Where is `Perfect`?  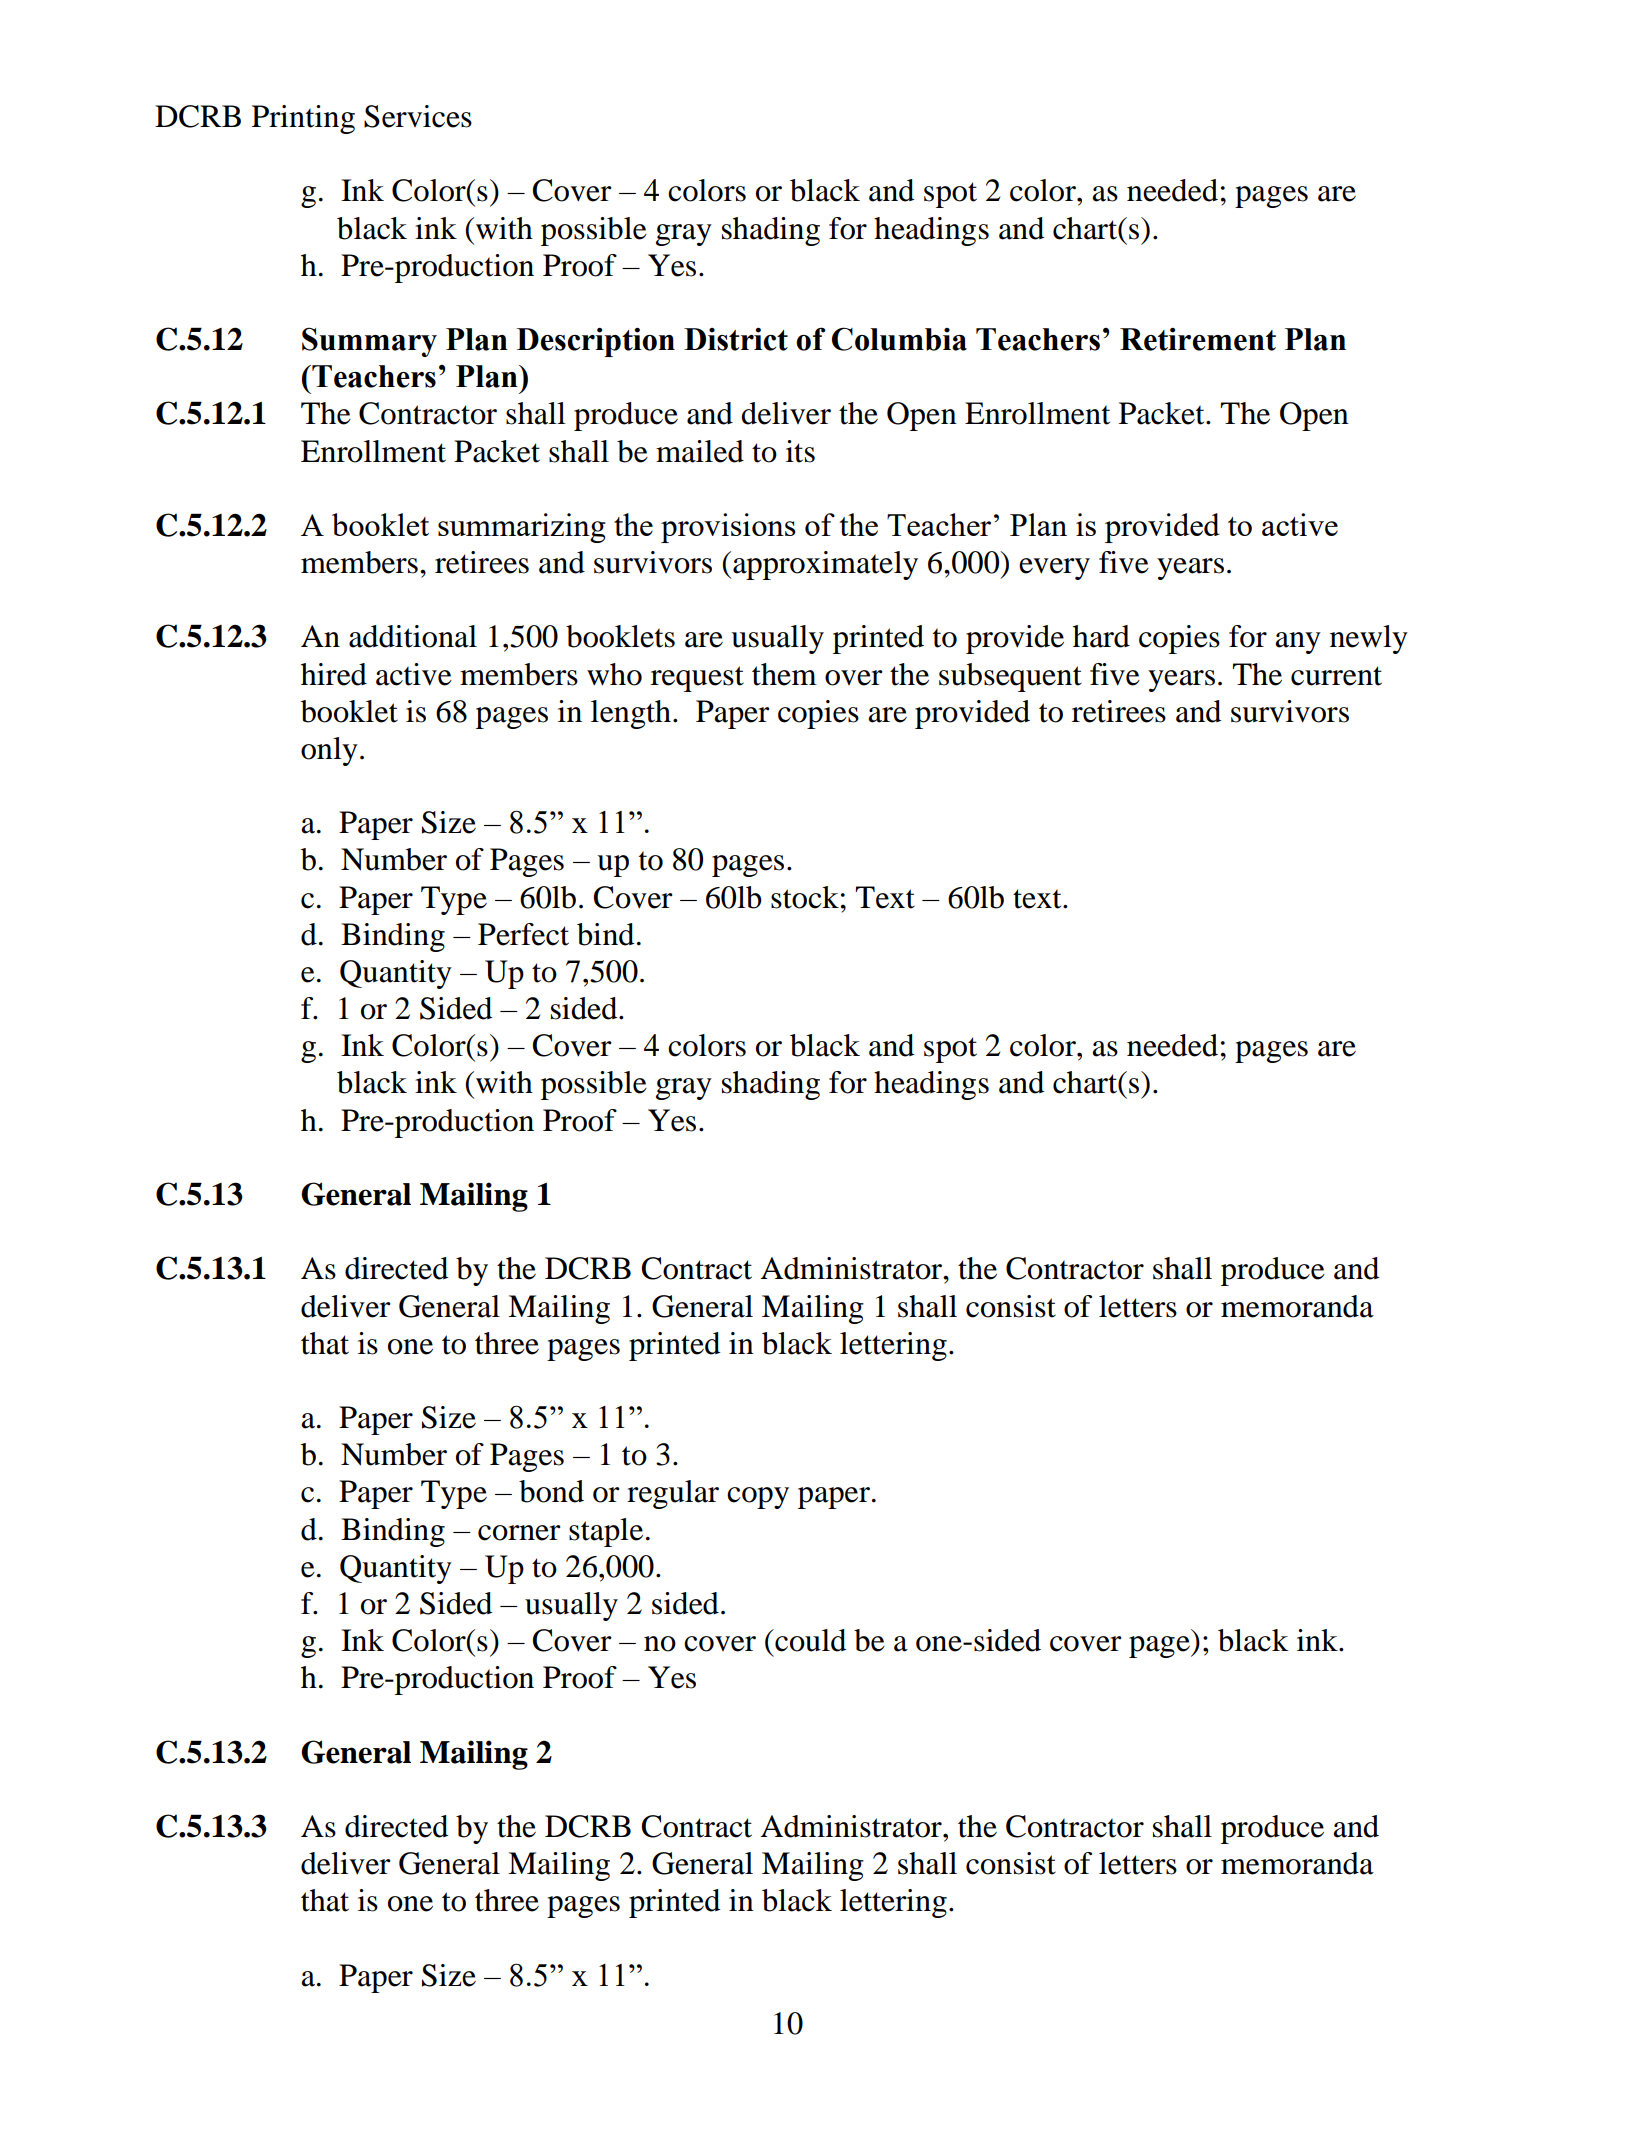
Perfect is located at coordinates (523, 934).
